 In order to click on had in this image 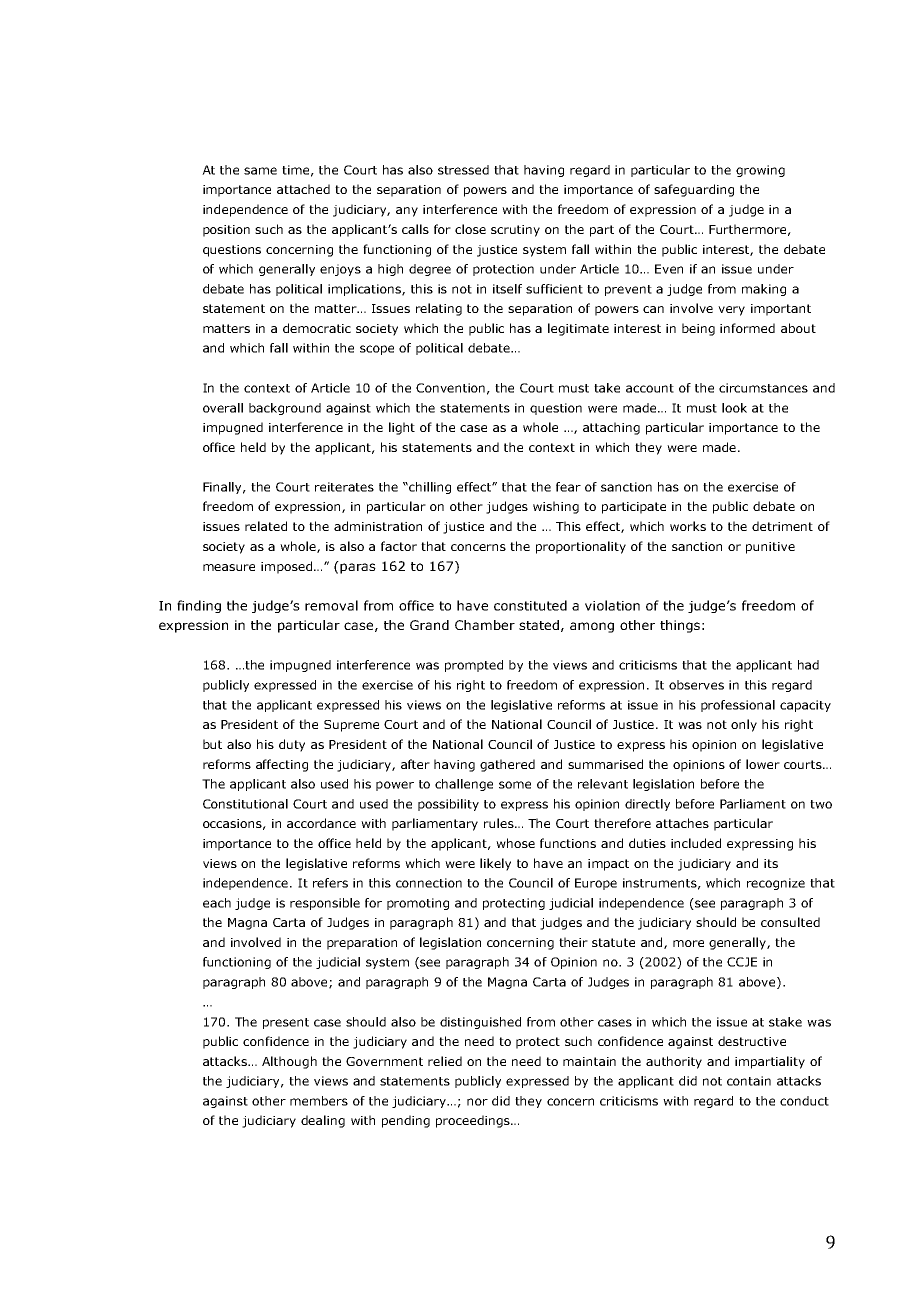, I will do `click(808, 665)`.
